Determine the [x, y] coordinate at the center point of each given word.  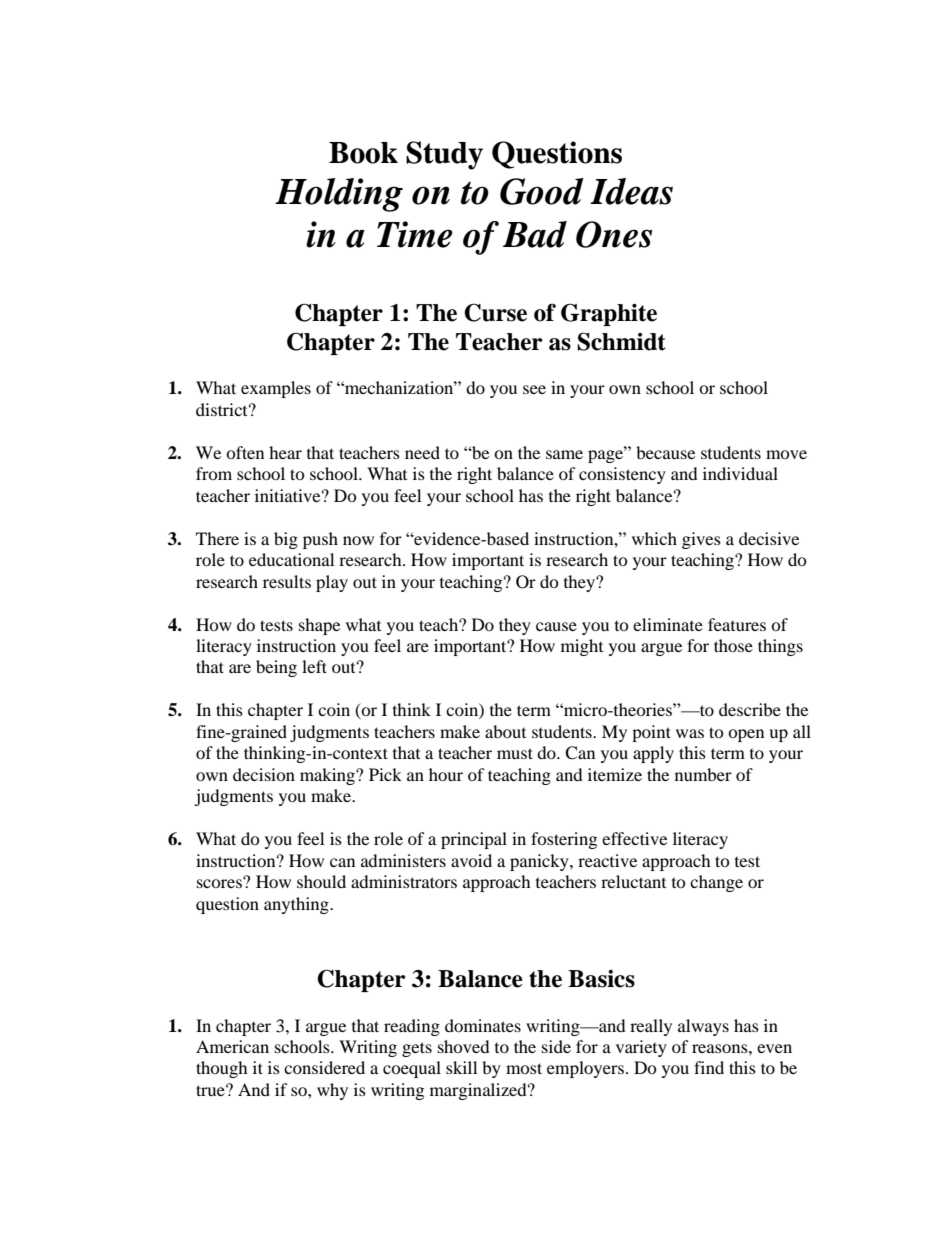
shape [319, 626]
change [716, 883]
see [534, 389]
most [524, 1068]
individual [740, 473]
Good [542, 191]
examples [276, 389]
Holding [339, 195]
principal [474, 840]
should [321, 881]
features [737, 624]
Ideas [631, 191]
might [582, 647]
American [232, 1046]
